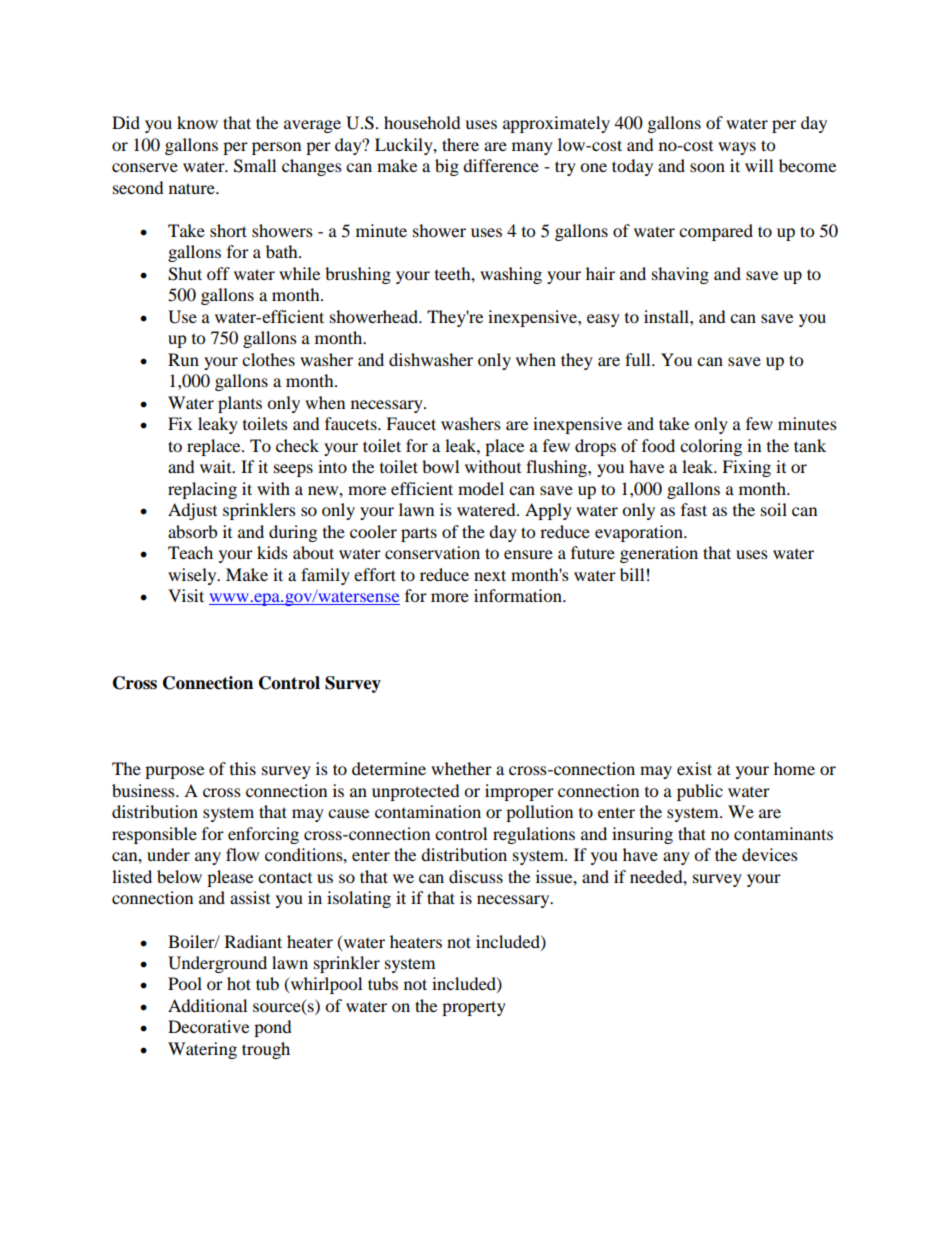 This page has width=952, height=1233. Describe the element at coordinates (460, 144) in the page. I see `there` at that location.
